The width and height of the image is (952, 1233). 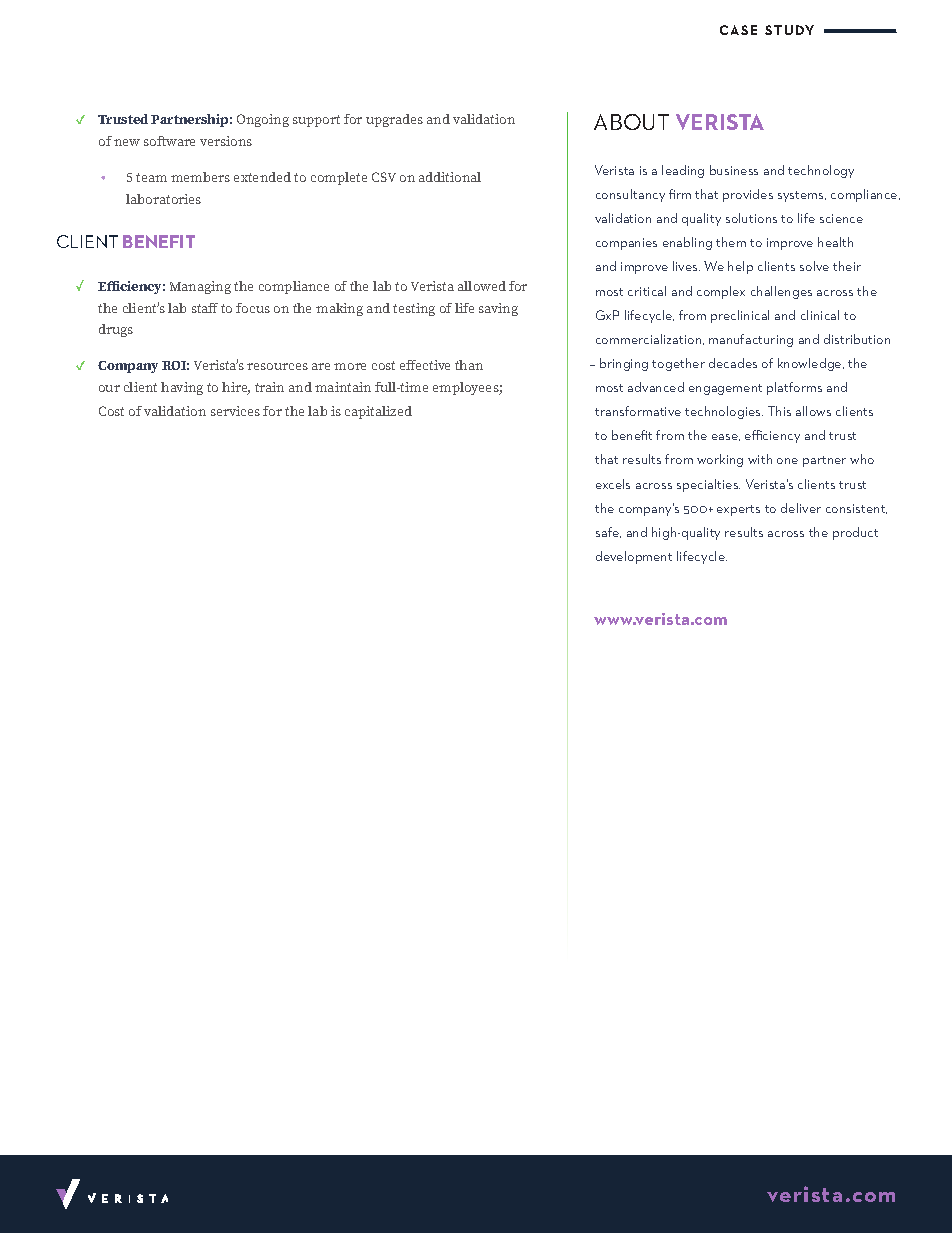 What do you see at coordinates (226, 141) in the image?
I see `versions` at bounding box center [226, 141].
